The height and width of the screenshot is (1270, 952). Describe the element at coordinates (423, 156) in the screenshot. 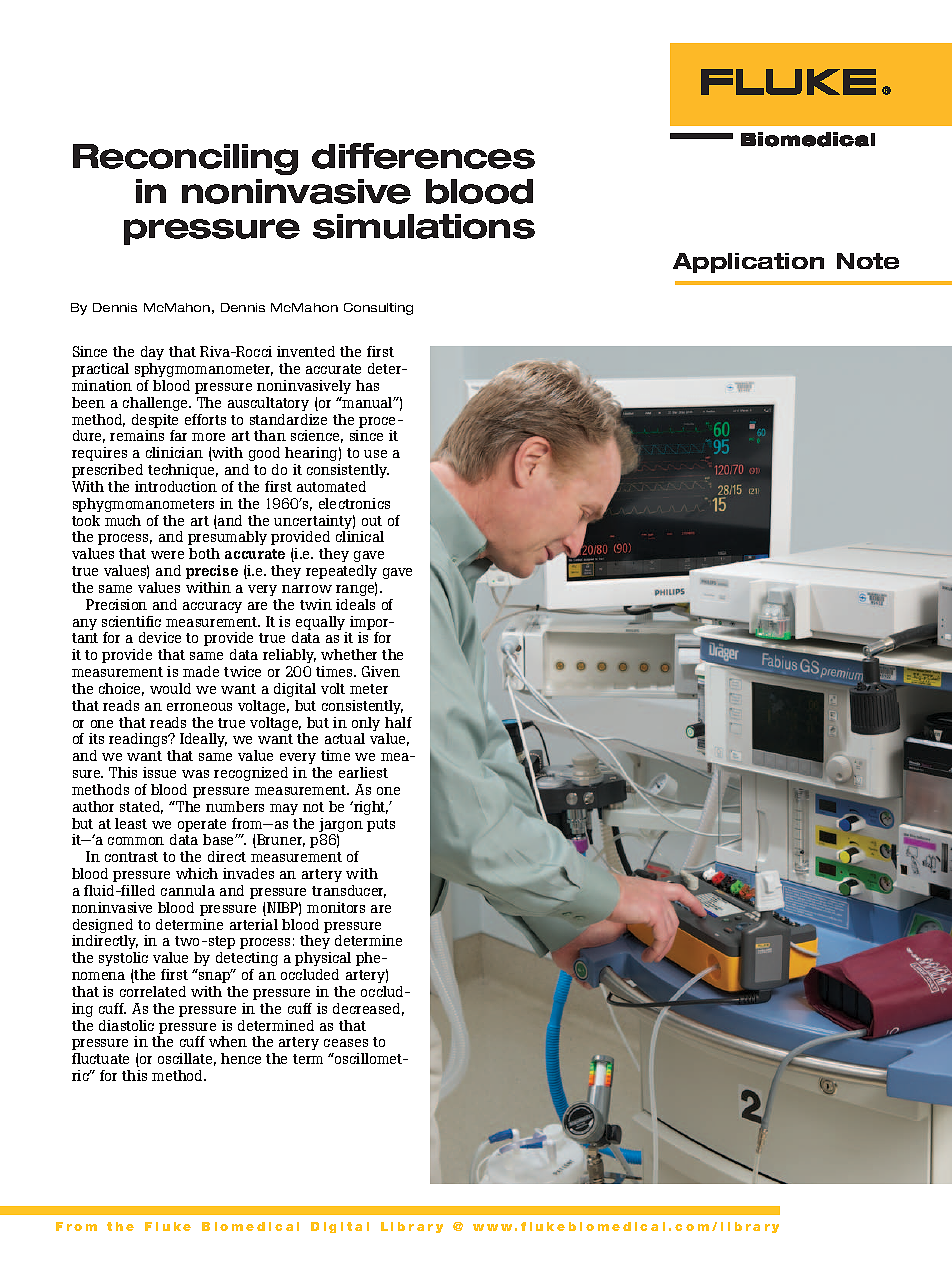

I see `differences` at that location.
